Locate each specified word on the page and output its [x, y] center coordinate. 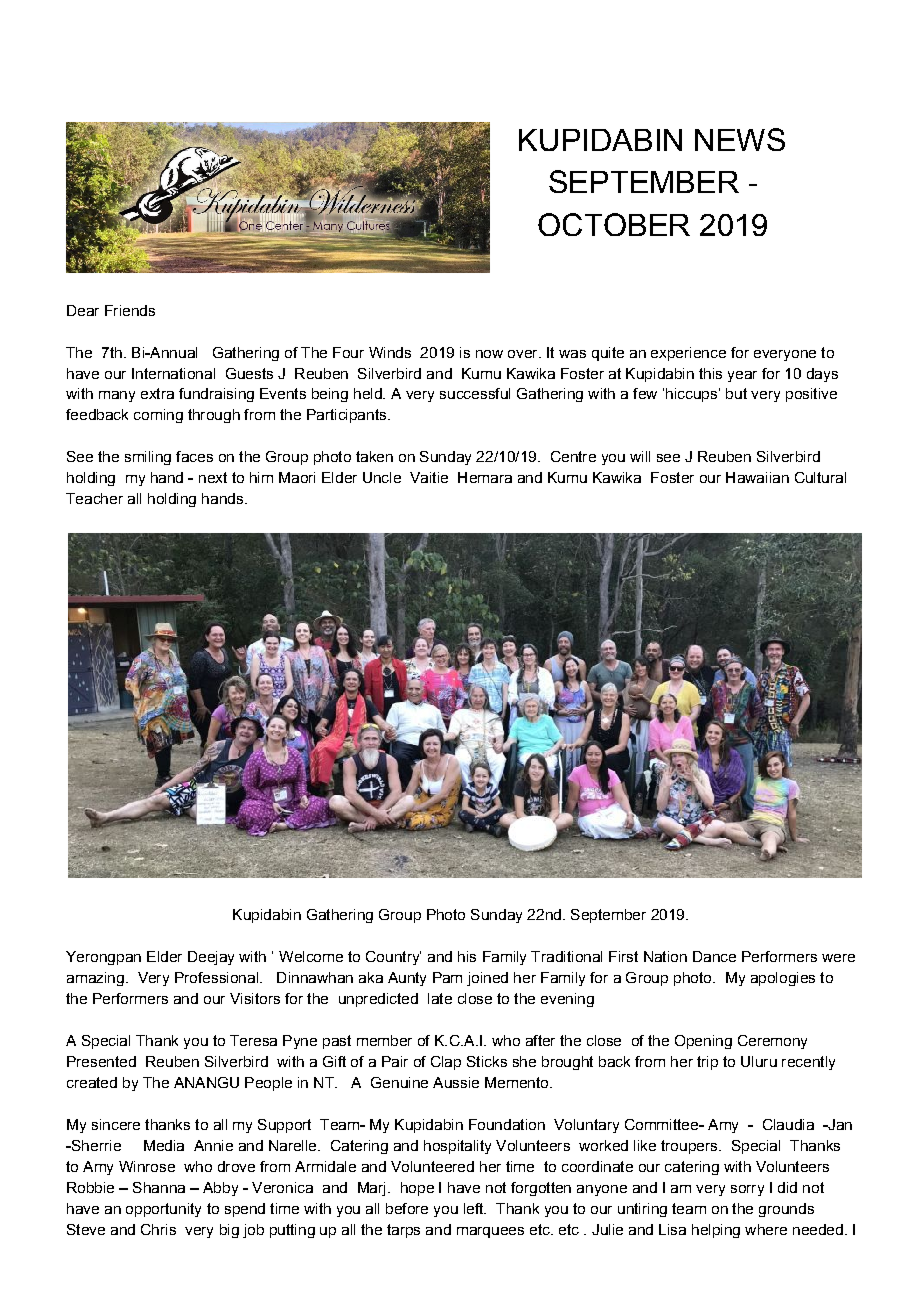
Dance [714, 956]
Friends [130, 310]
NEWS [740, 139]
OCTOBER [614, 224]
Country [393, 958]
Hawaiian [757, 477]
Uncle [382, 477]
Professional [216, 977]
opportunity [163, 1210]
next [213, 477]
